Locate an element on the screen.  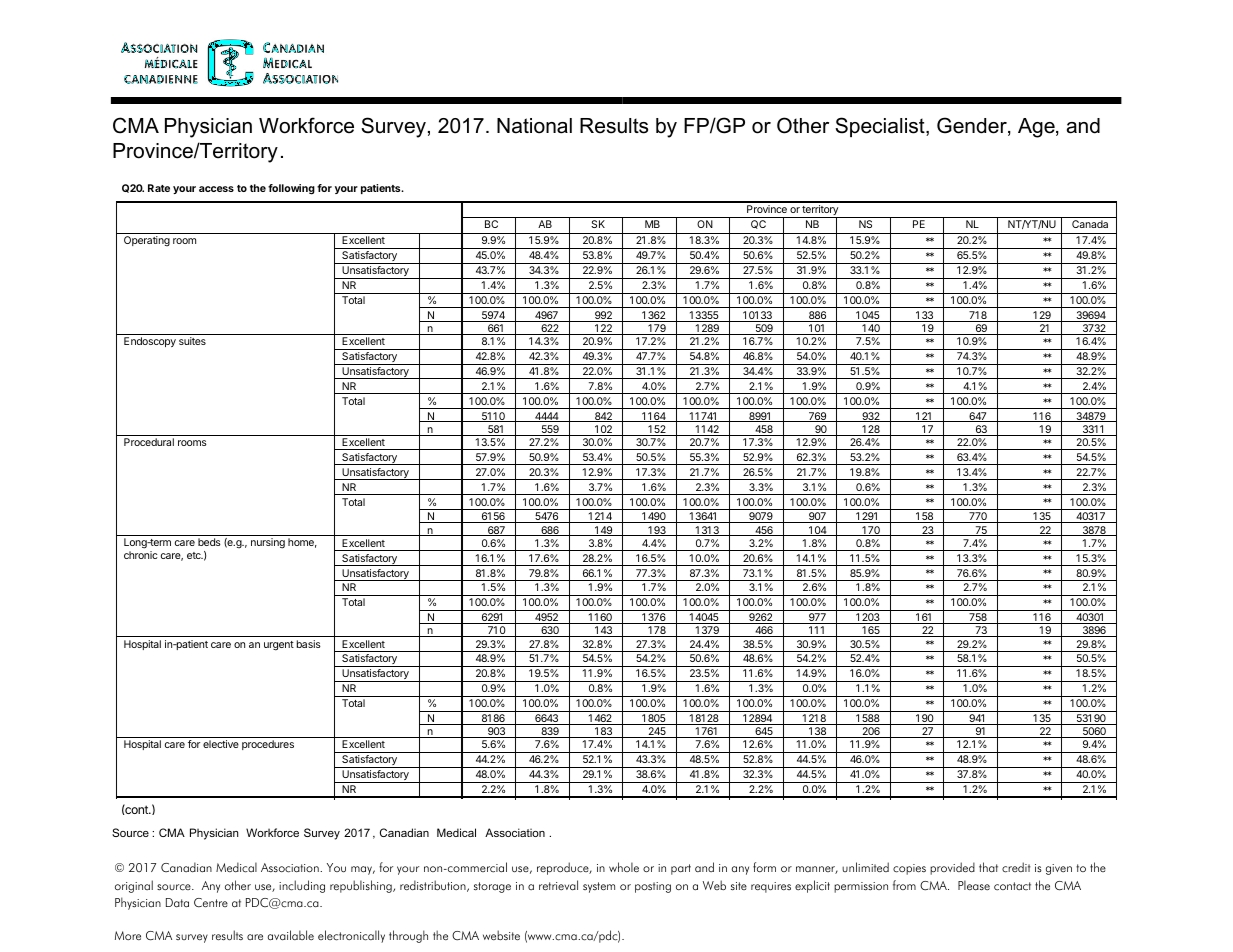
Specialist is located at coordinates (881, 127).
